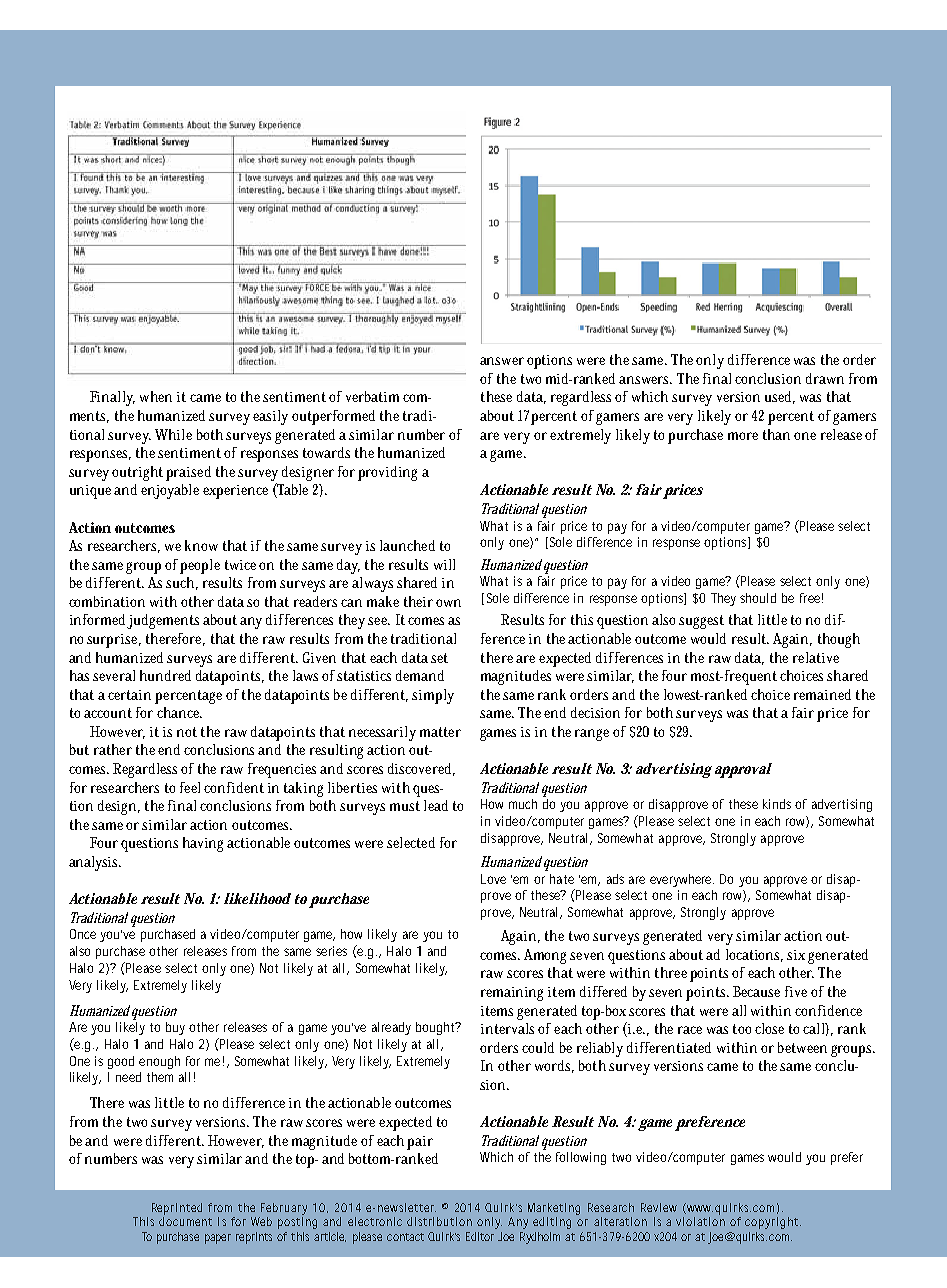 This page has height=1288, width=947. What do you see at coordinates (190, 787) in the page?
I see `feel` at bounding box center [190, 787].
